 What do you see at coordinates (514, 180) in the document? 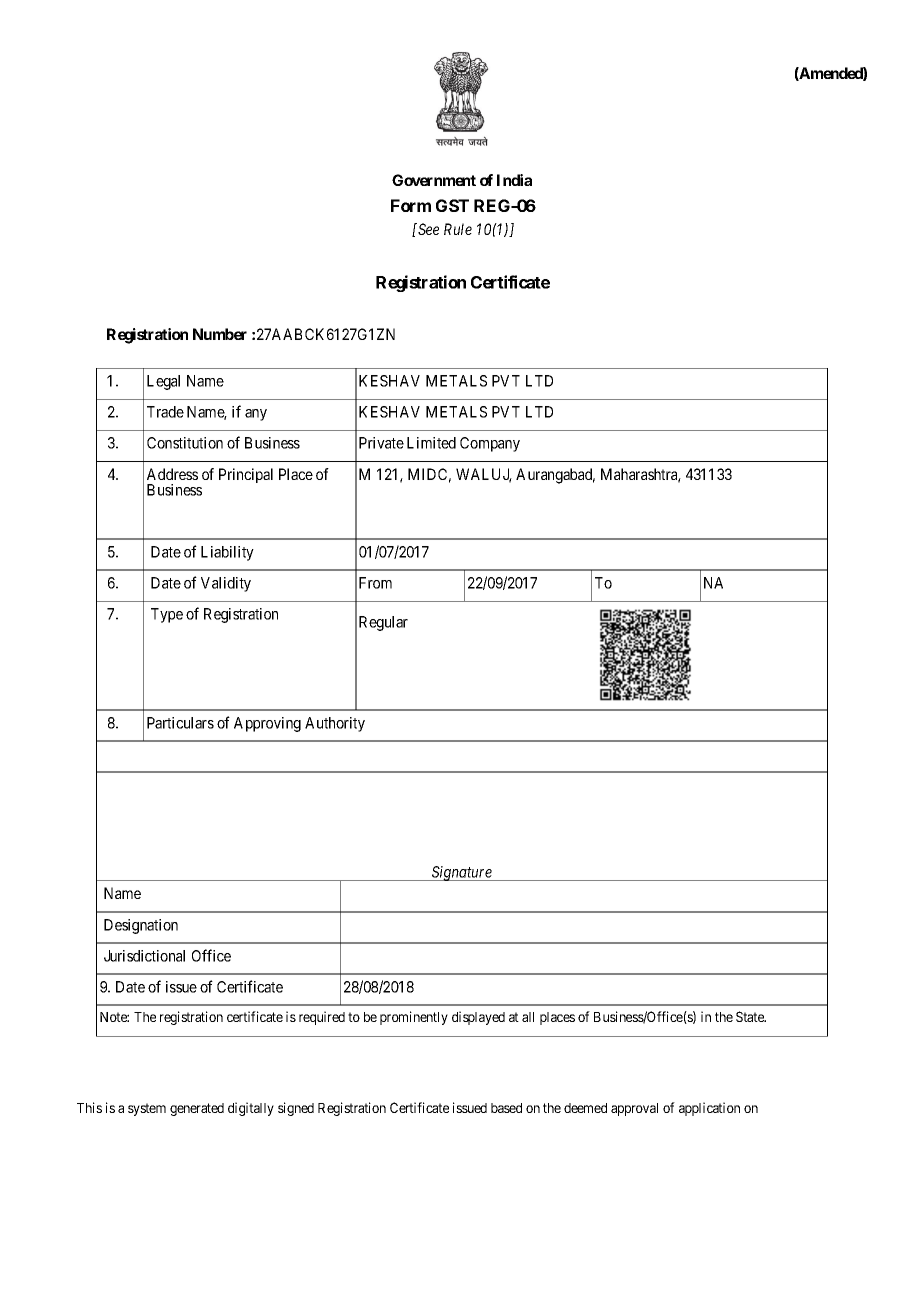
I see `India` at bounding box center [514, 180].
